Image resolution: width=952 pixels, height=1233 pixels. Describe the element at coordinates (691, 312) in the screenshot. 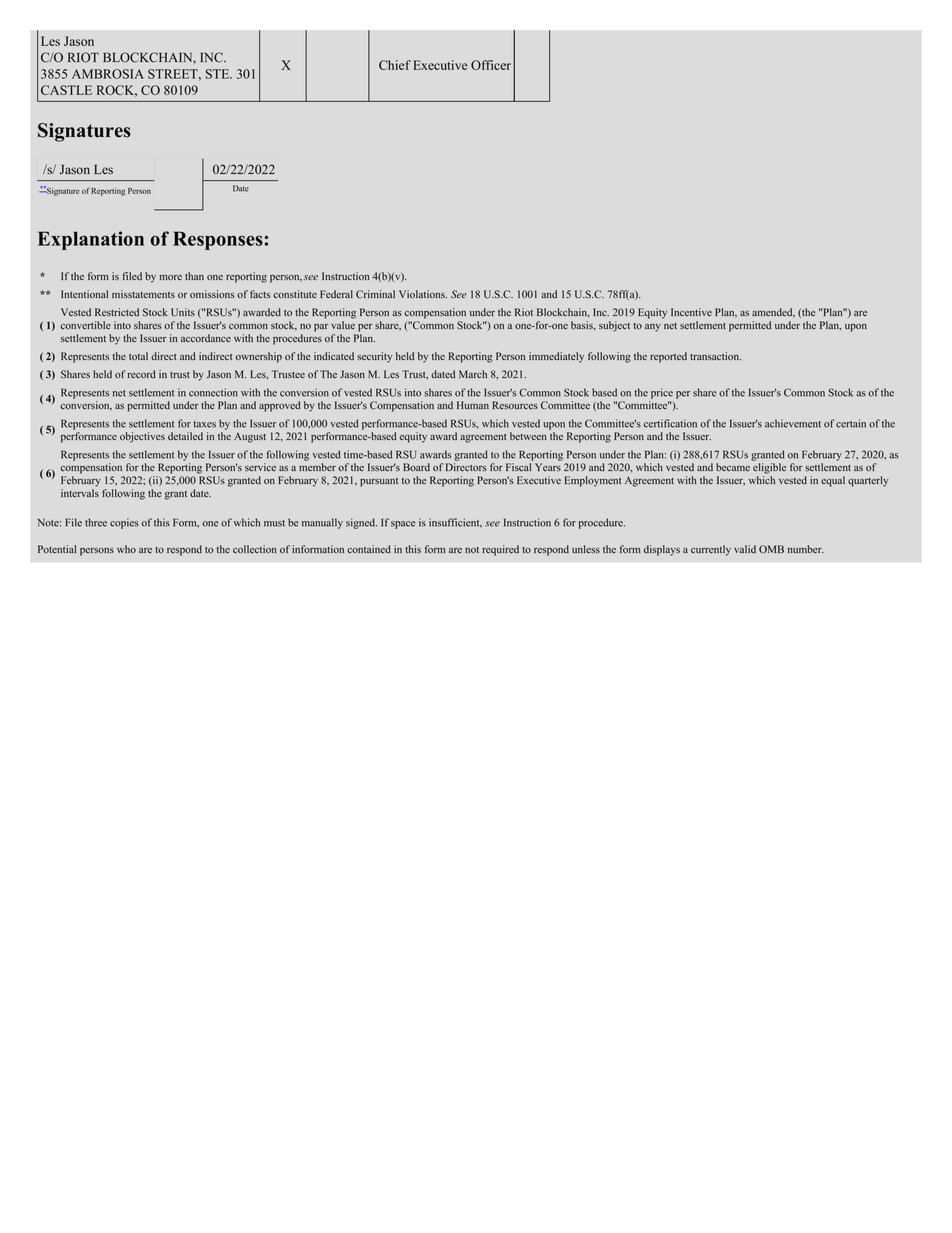

I see `Incentive` at that location.
